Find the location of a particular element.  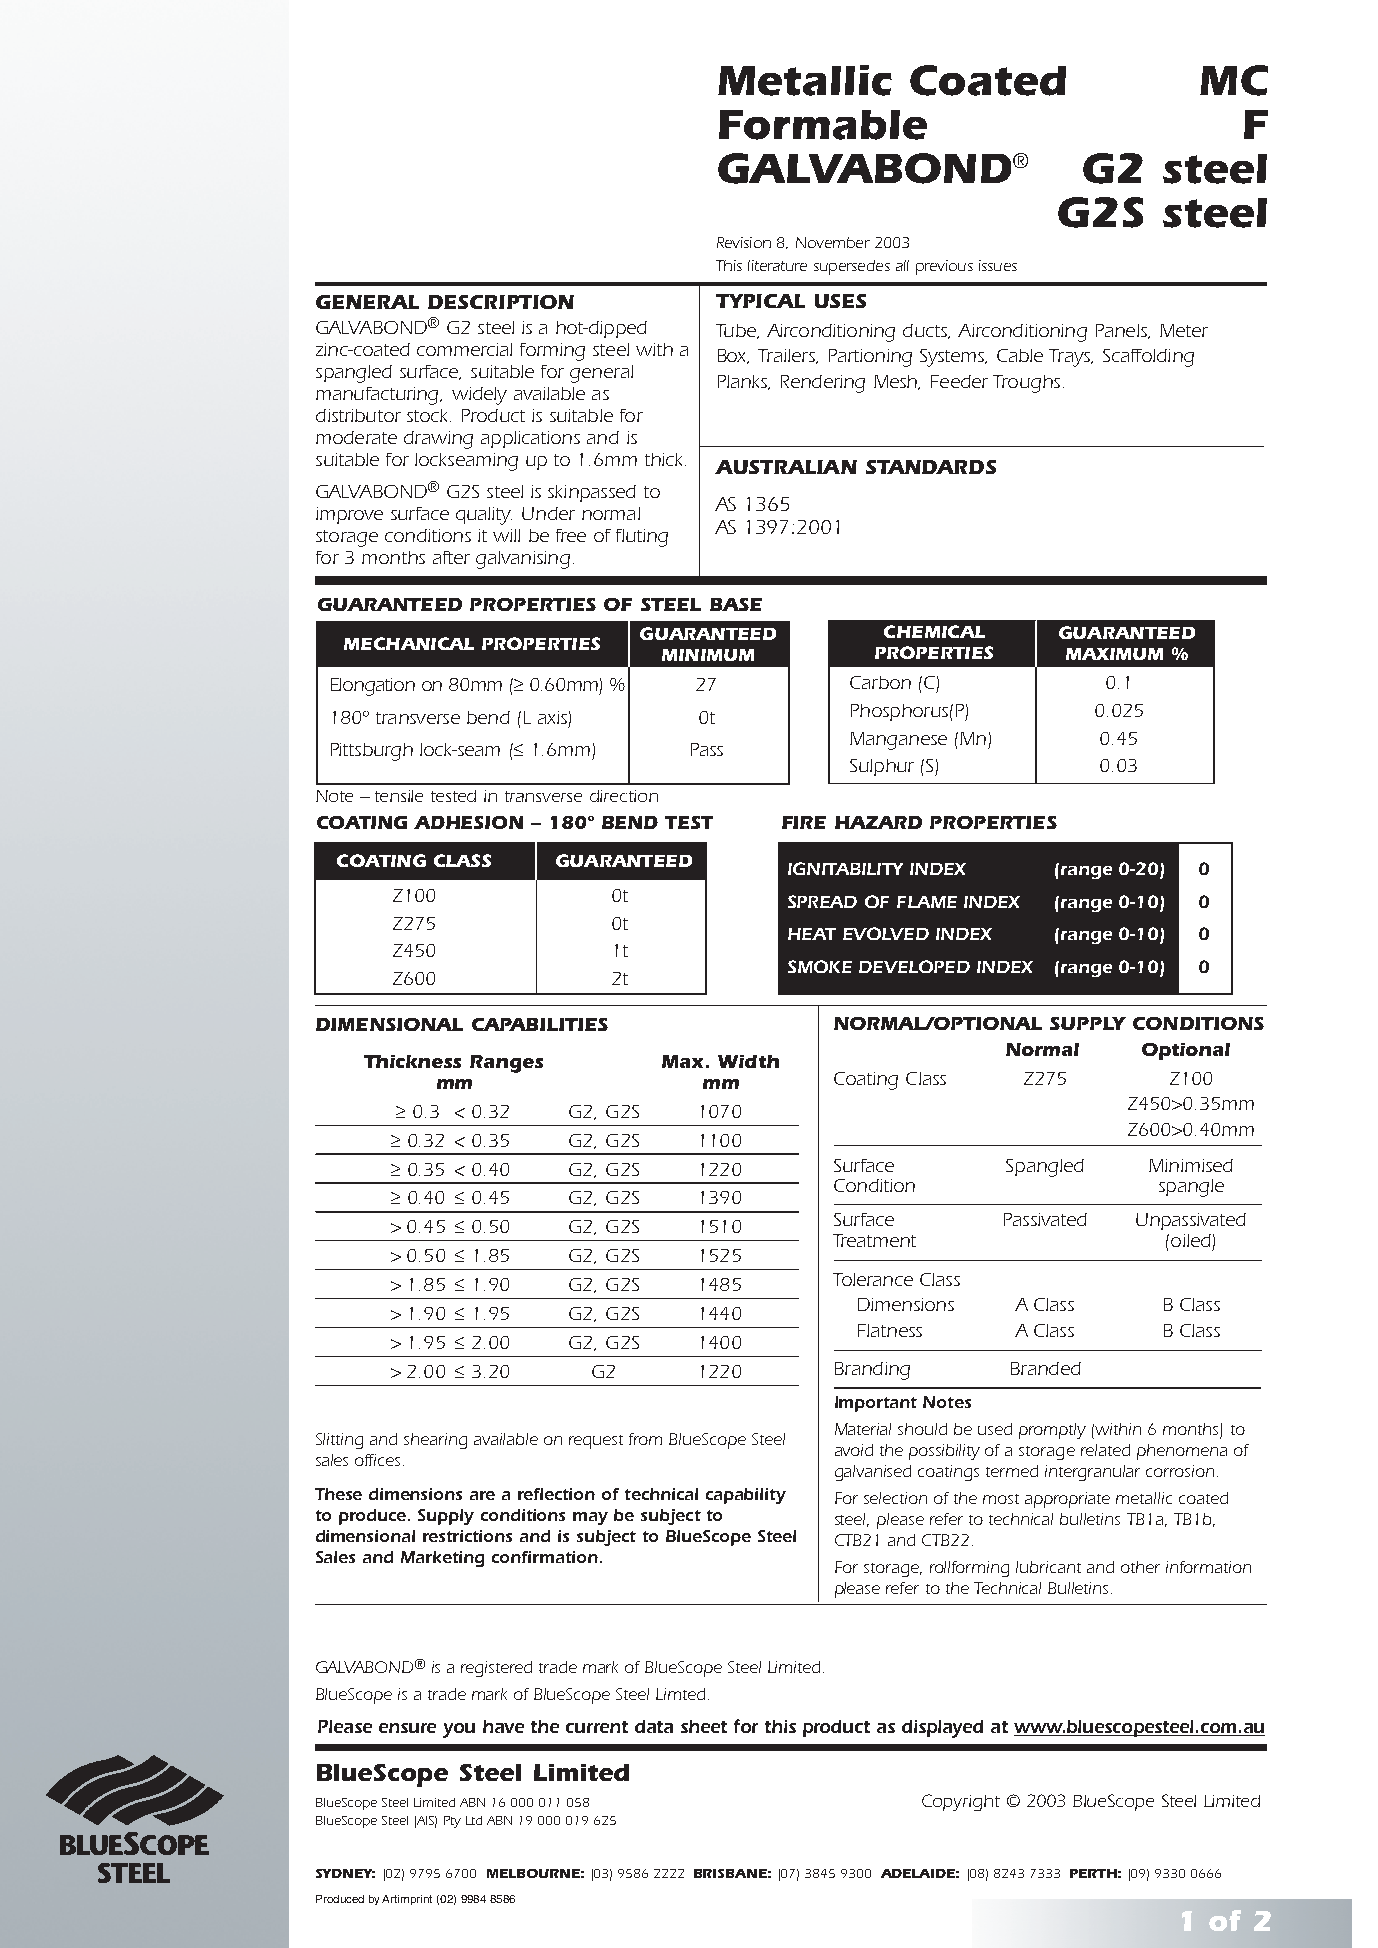

Pittsburgh is located at coordinates (372, 752).
